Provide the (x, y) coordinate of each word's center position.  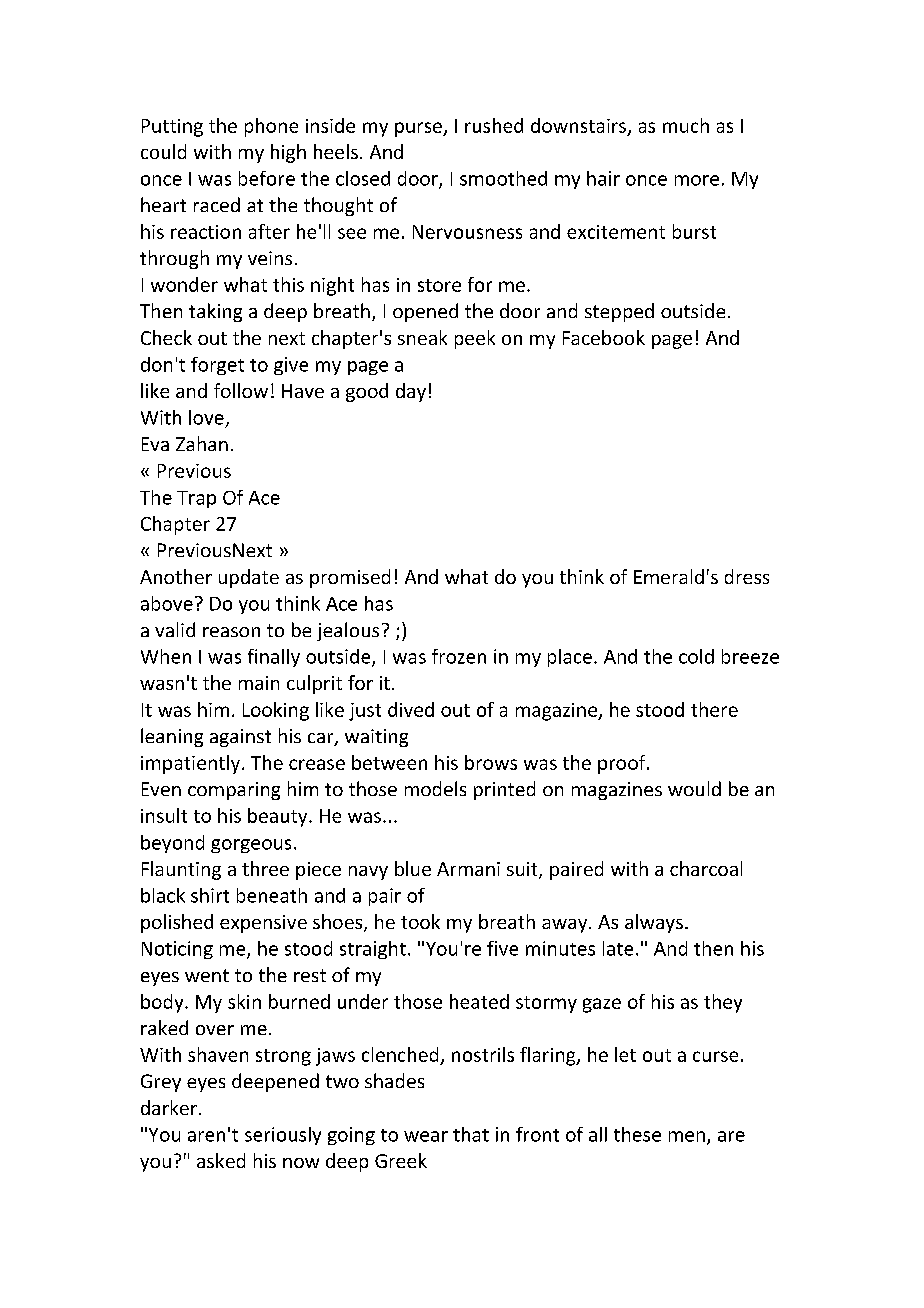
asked (221, 1160)
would (694, 788)
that (471, 1134)
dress (747, 576)
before (267, 178)
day (411, 392)
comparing (234, 791)
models (435, 788)
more (697, 180)
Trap (196, 499)
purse (419, 129)
